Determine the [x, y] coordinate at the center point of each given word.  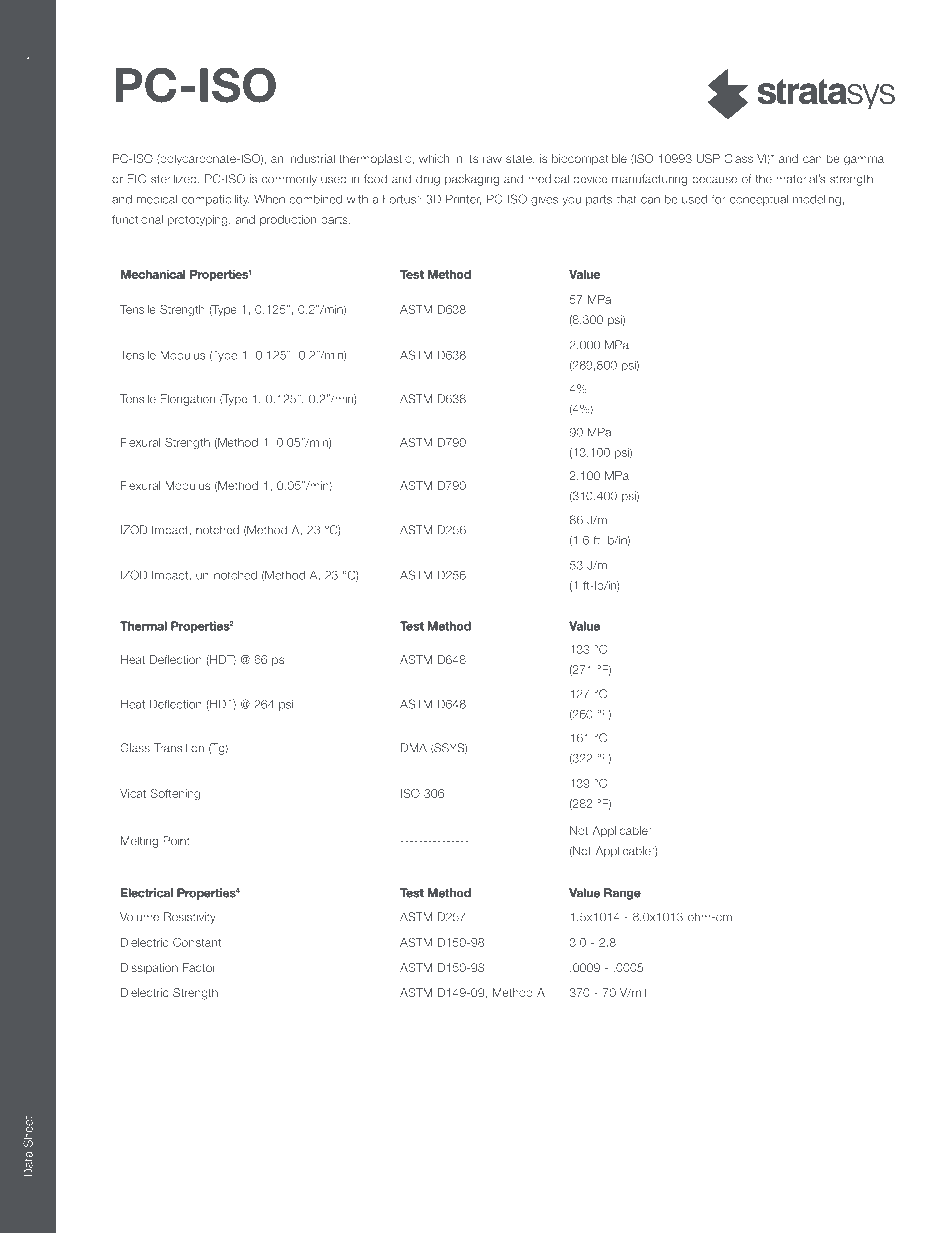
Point [176, 841]
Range [622, 894]
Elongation [187, 400]
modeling [817, 200]
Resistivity [190, 918]
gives [544, 200]
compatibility [215, 200]
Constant [197, 942]
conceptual [759, 200]
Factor [199, 967]
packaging [472, 180]
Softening [175, 794]
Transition [179, 748]
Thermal [143, 626]
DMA [414, 747]
